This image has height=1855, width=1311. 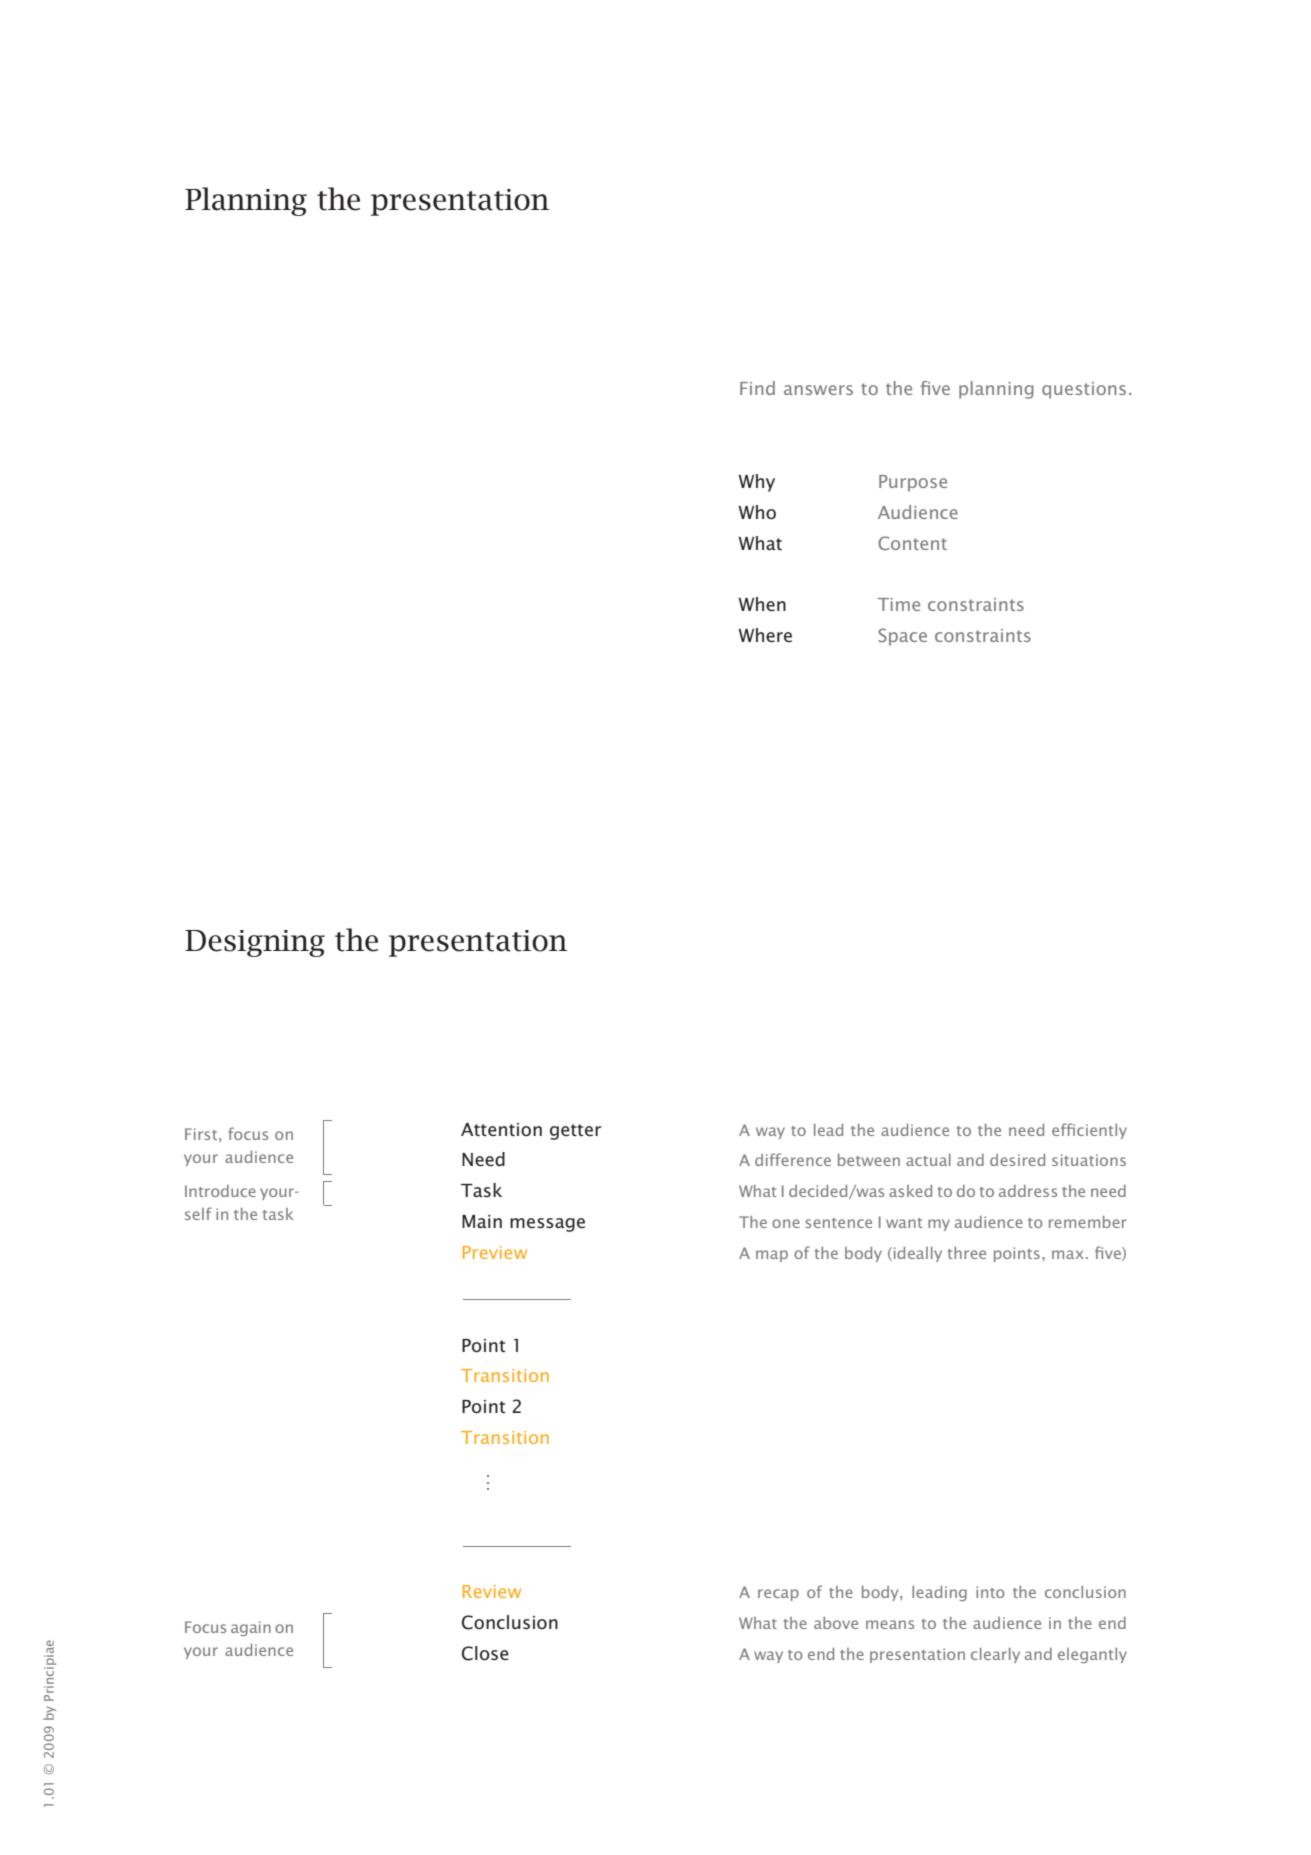 What do you see at coordinates (778, 1595) in the image?
I see `recap` at bounding box center [778, 1595].
